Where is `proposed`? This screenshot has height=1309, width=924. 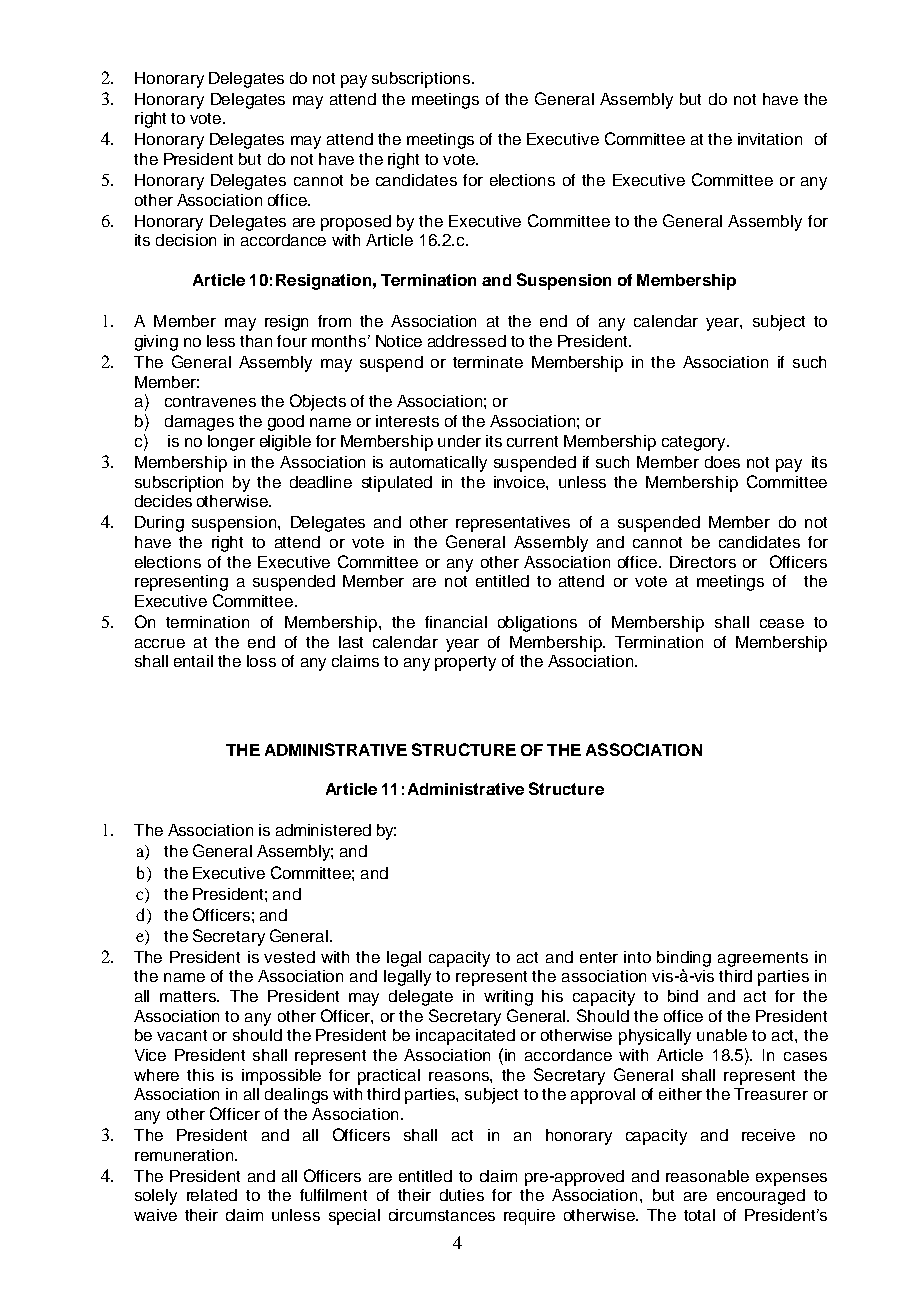
proposed is located at coordinates (356, 223).
